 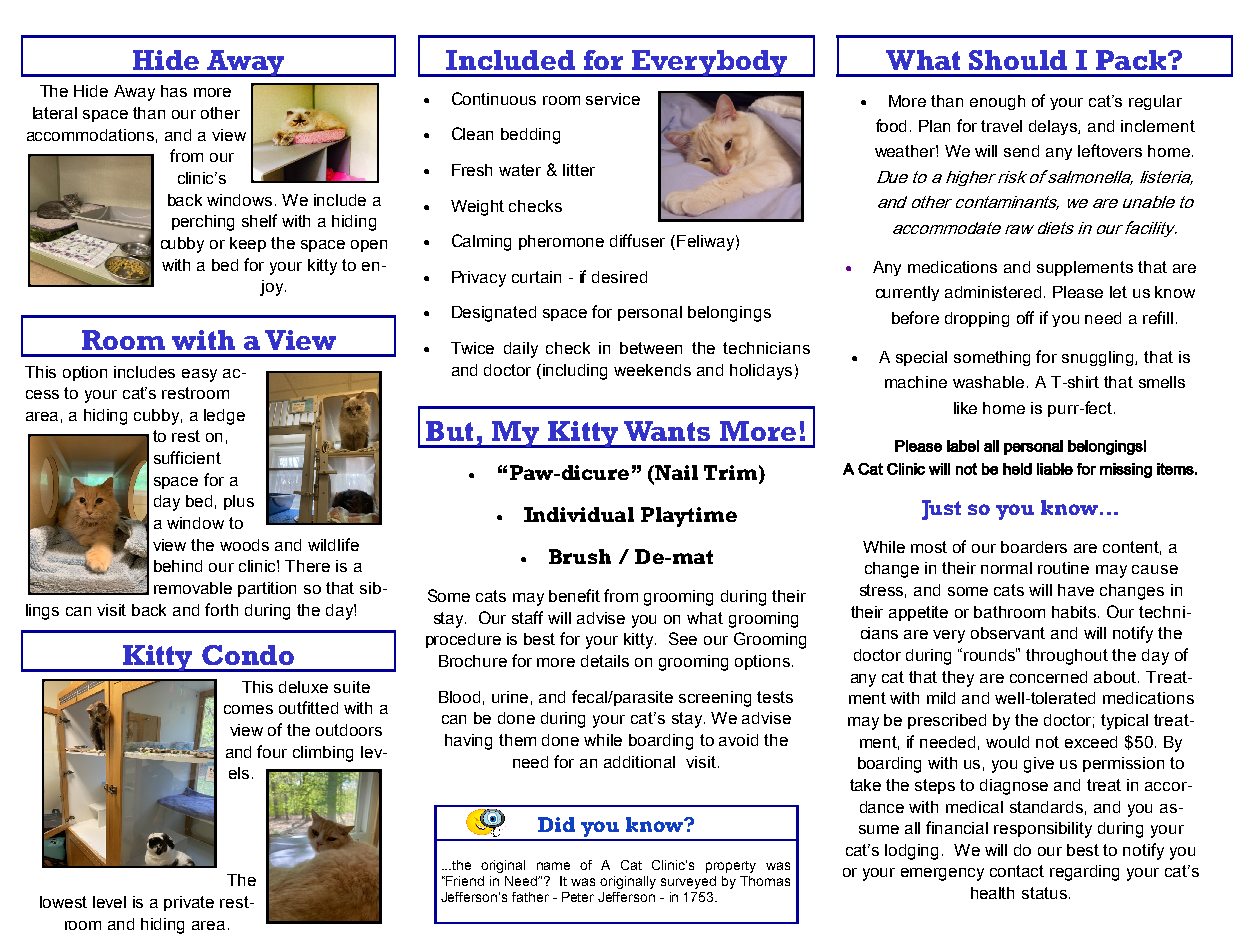 What do you see at coordinates (613, 99) in the document?
I see `service` at bounding box center [613, 99].
